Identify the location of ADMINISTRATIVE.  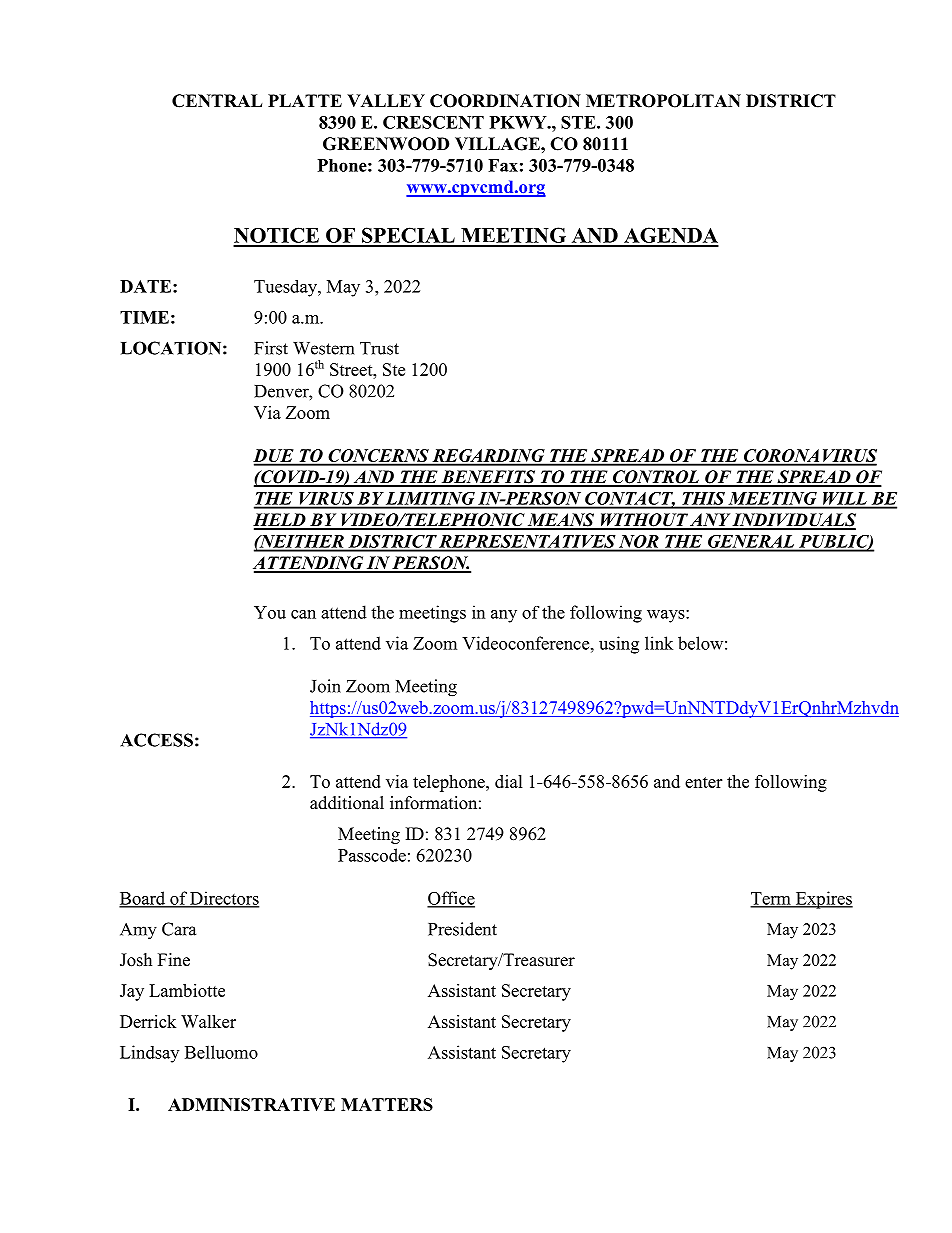
(251, 1104).
